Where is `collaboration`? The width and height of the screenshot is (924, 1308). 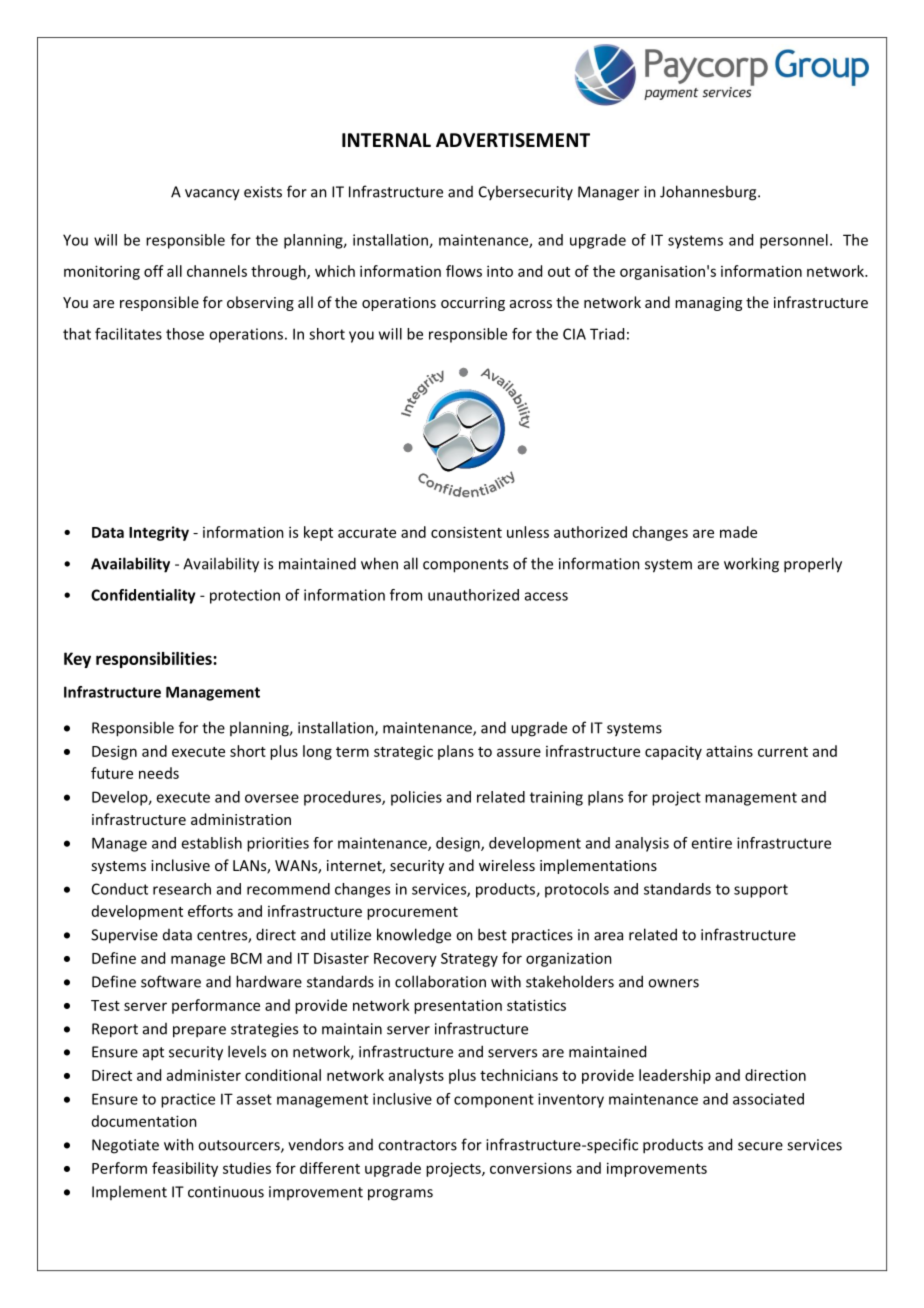
collaboration is located at coordinates (440, 981).
